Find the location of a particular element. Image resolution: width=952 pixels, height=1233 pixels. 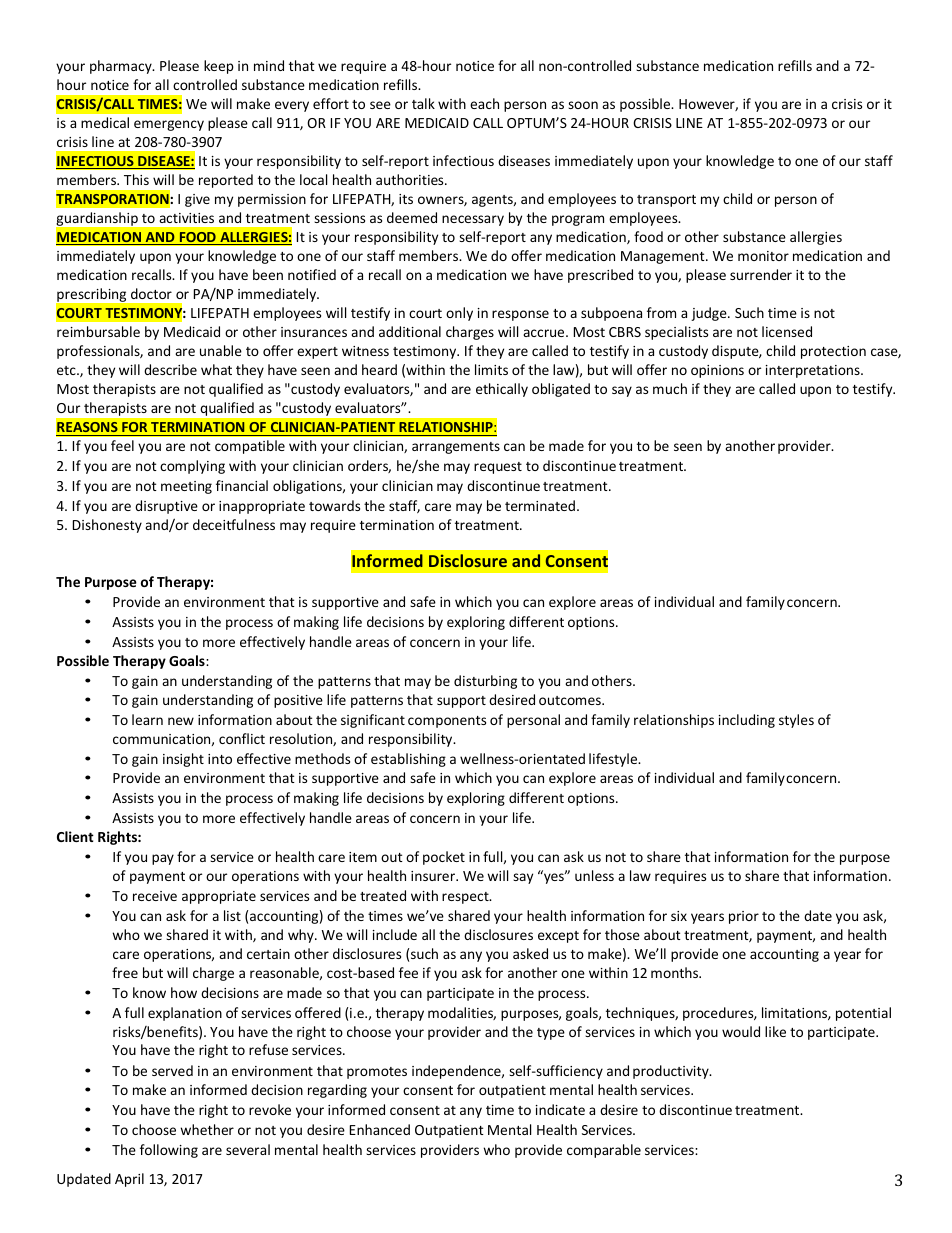

interpretations is located at coordinates (814, 371).
